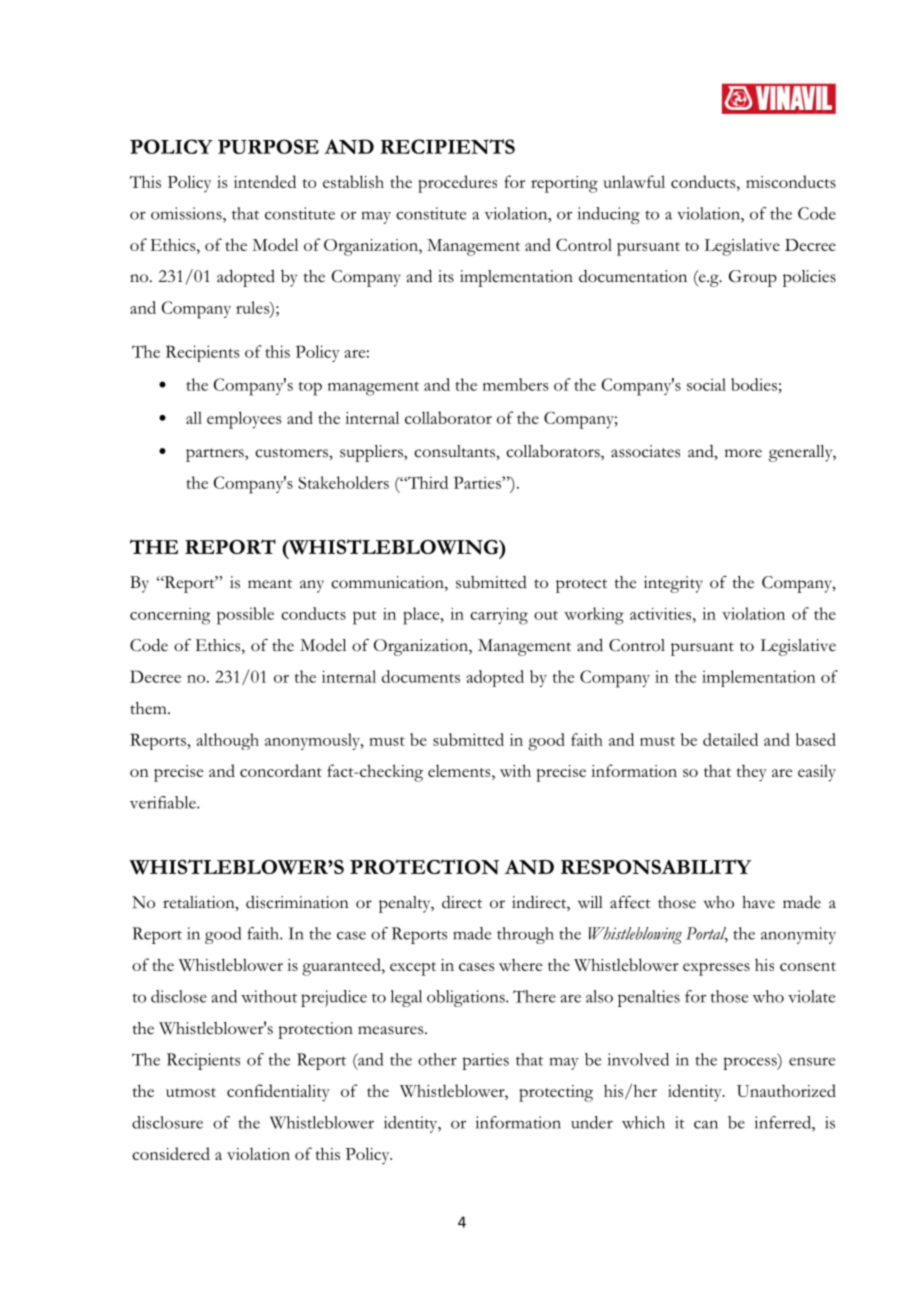  Describe the element at coordinates (164, 802) in the page. I see `verifiable` at that location.
